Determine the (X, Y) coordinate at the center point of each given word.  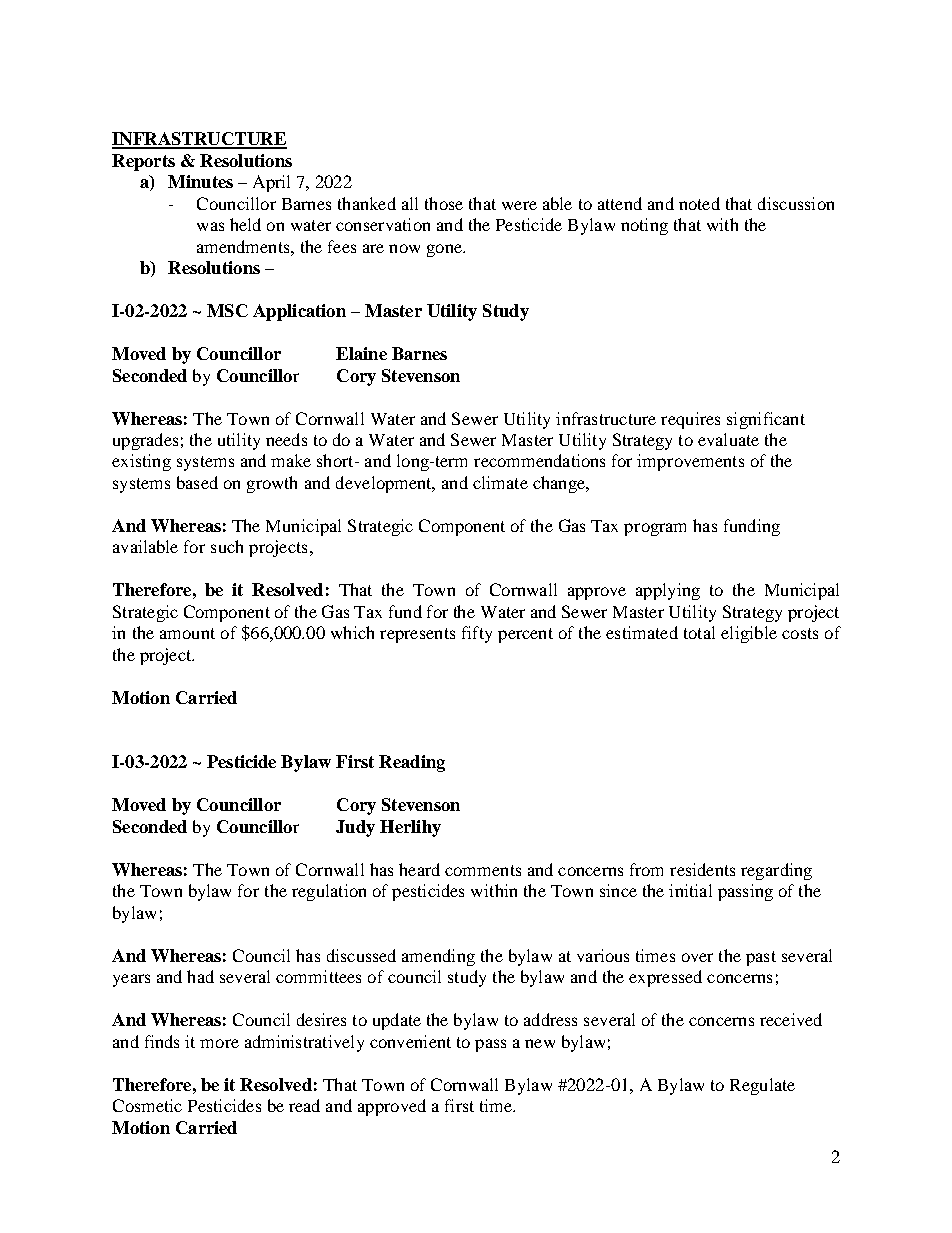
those (444, 203)
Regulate (762, 1086)
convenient (410, 1041)
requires (690, 420)
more (219, 1043)
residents (702, 869)
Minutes (200, 181)
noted (699, 203)
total (699, 632)
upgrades (145, 441)
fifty (477, 634)
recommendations (539, 460)
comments (483, 870)
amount (187, 633)
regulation (329, 892)
